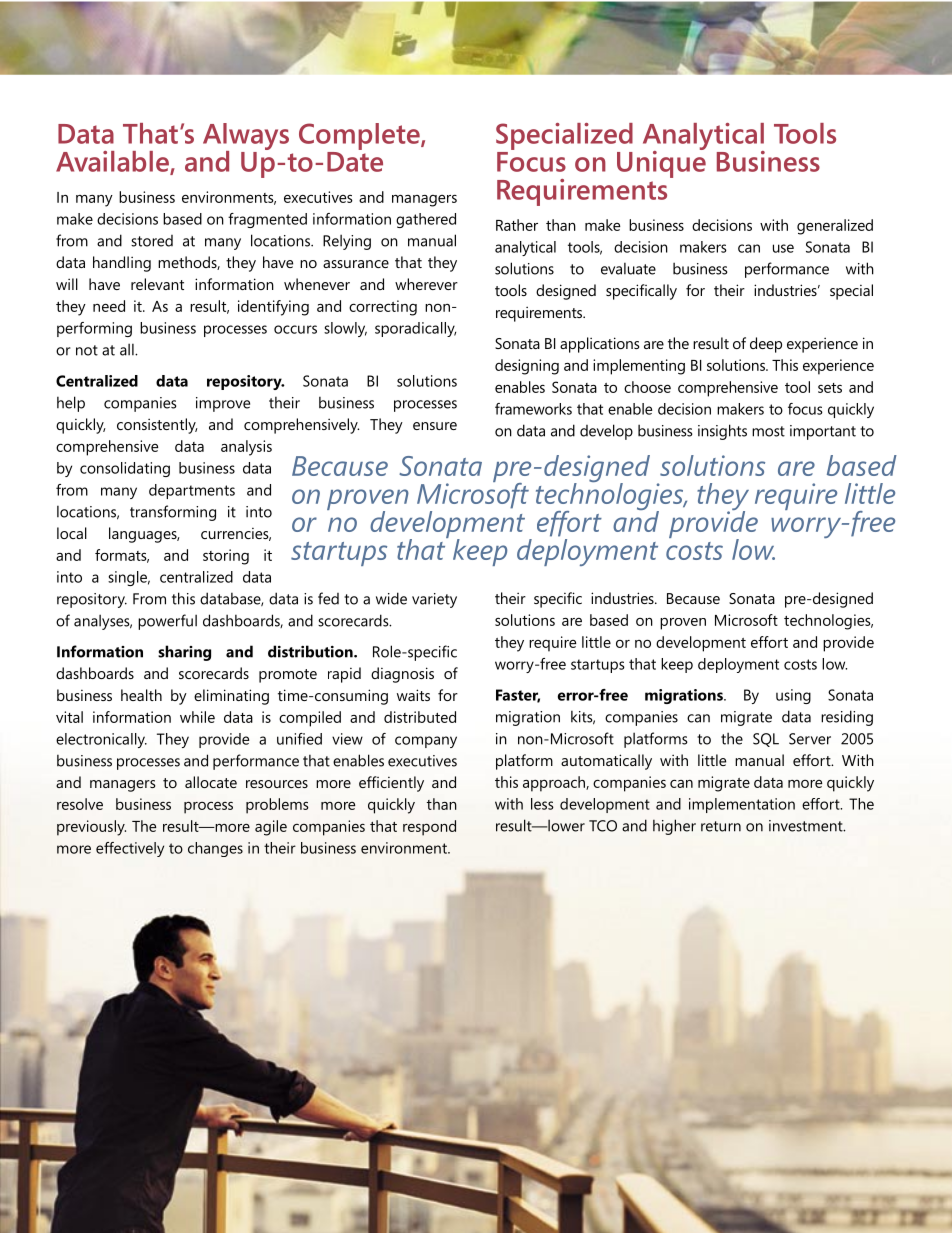 The image size is (952, 1233). Describe the element at coordinates (113, 162) in the page. I see `Available` at that location.
